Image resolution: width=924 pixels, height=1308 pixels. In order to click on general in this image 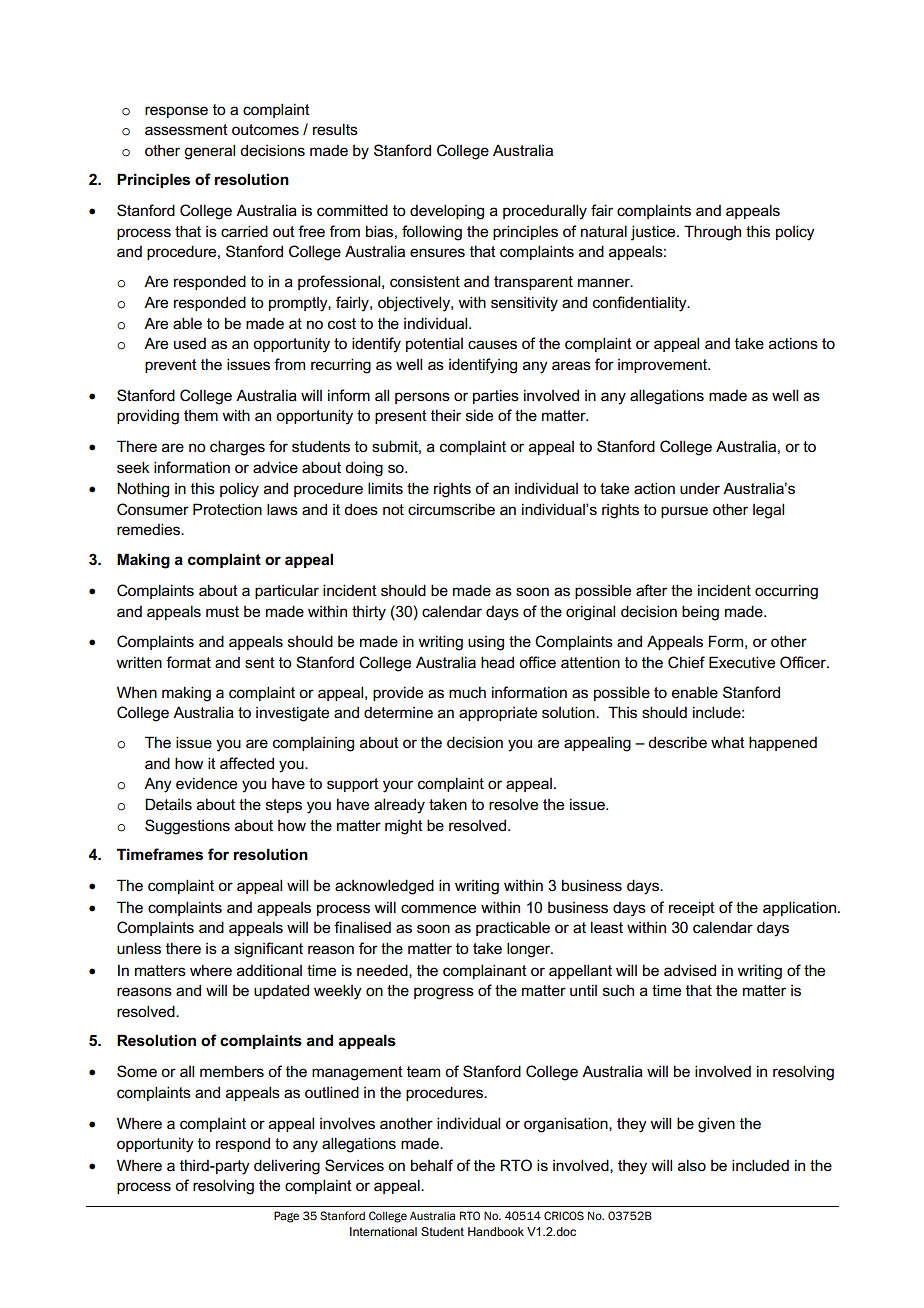, I will do `click(209, 152)`.
